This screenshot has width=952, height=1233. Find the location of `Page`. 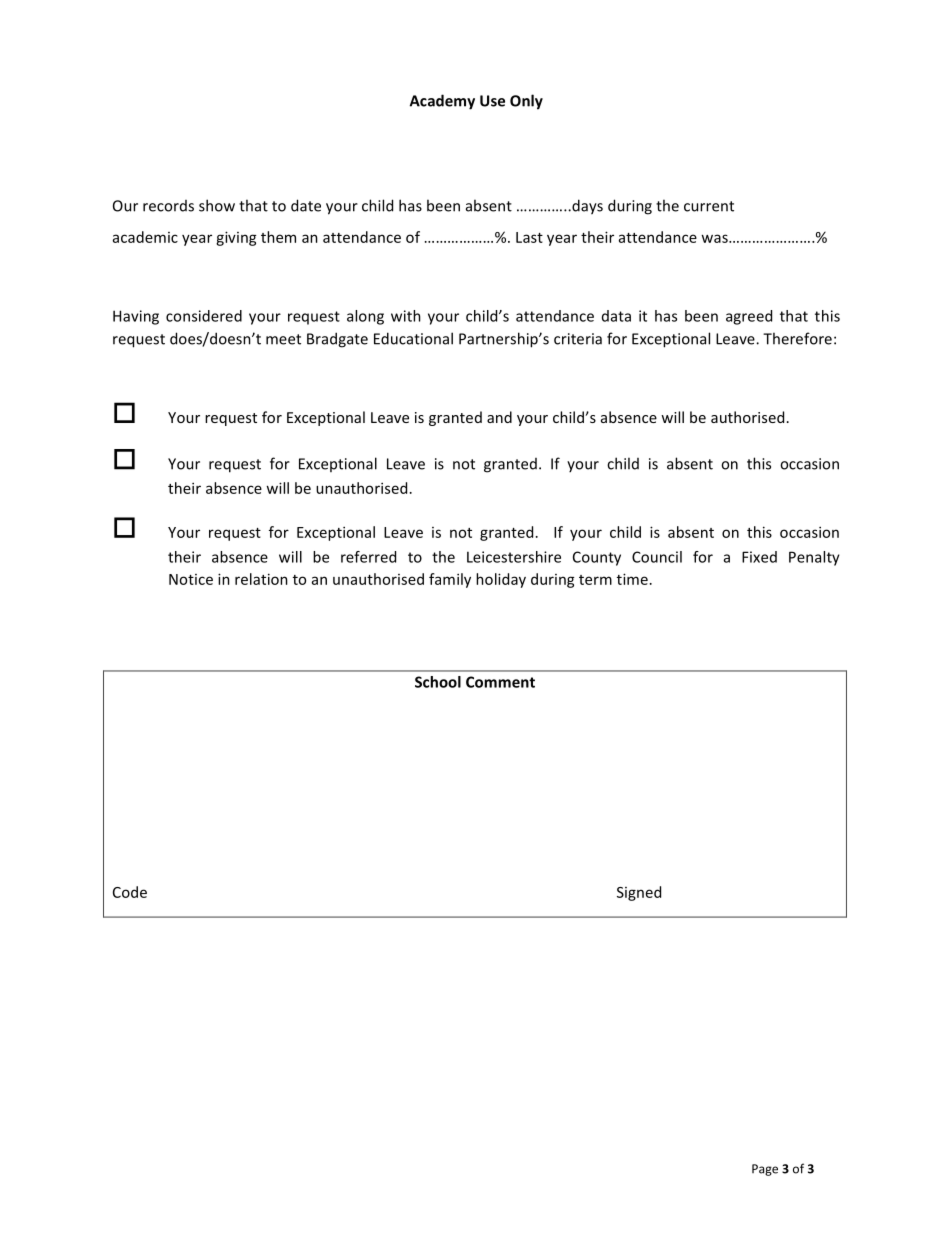

Page is located at coordinates (765, 1170).
